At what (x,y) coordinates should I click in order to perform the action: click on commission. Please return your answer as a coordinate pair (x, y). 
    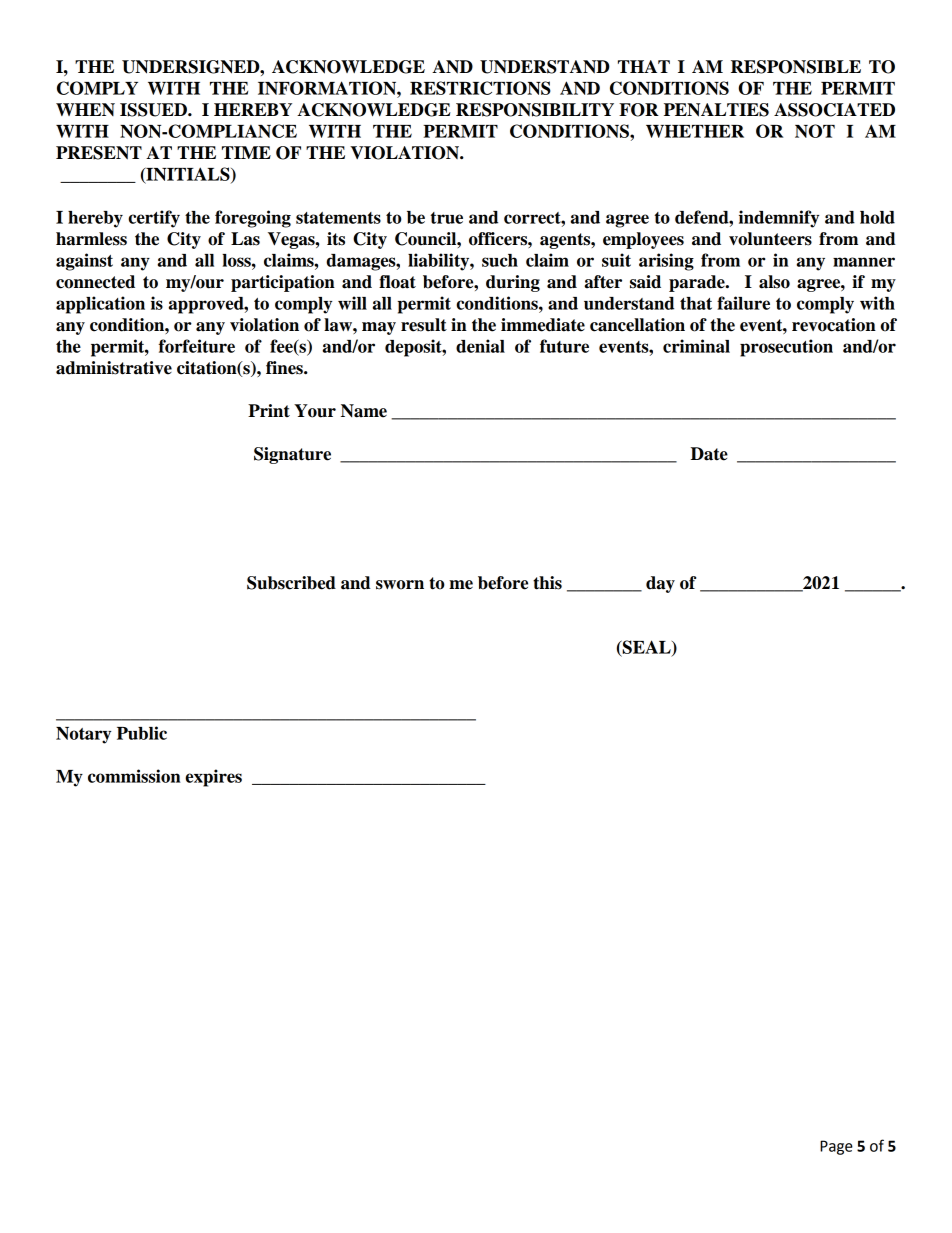
    Looking at the image, I should click on (134, 776).
